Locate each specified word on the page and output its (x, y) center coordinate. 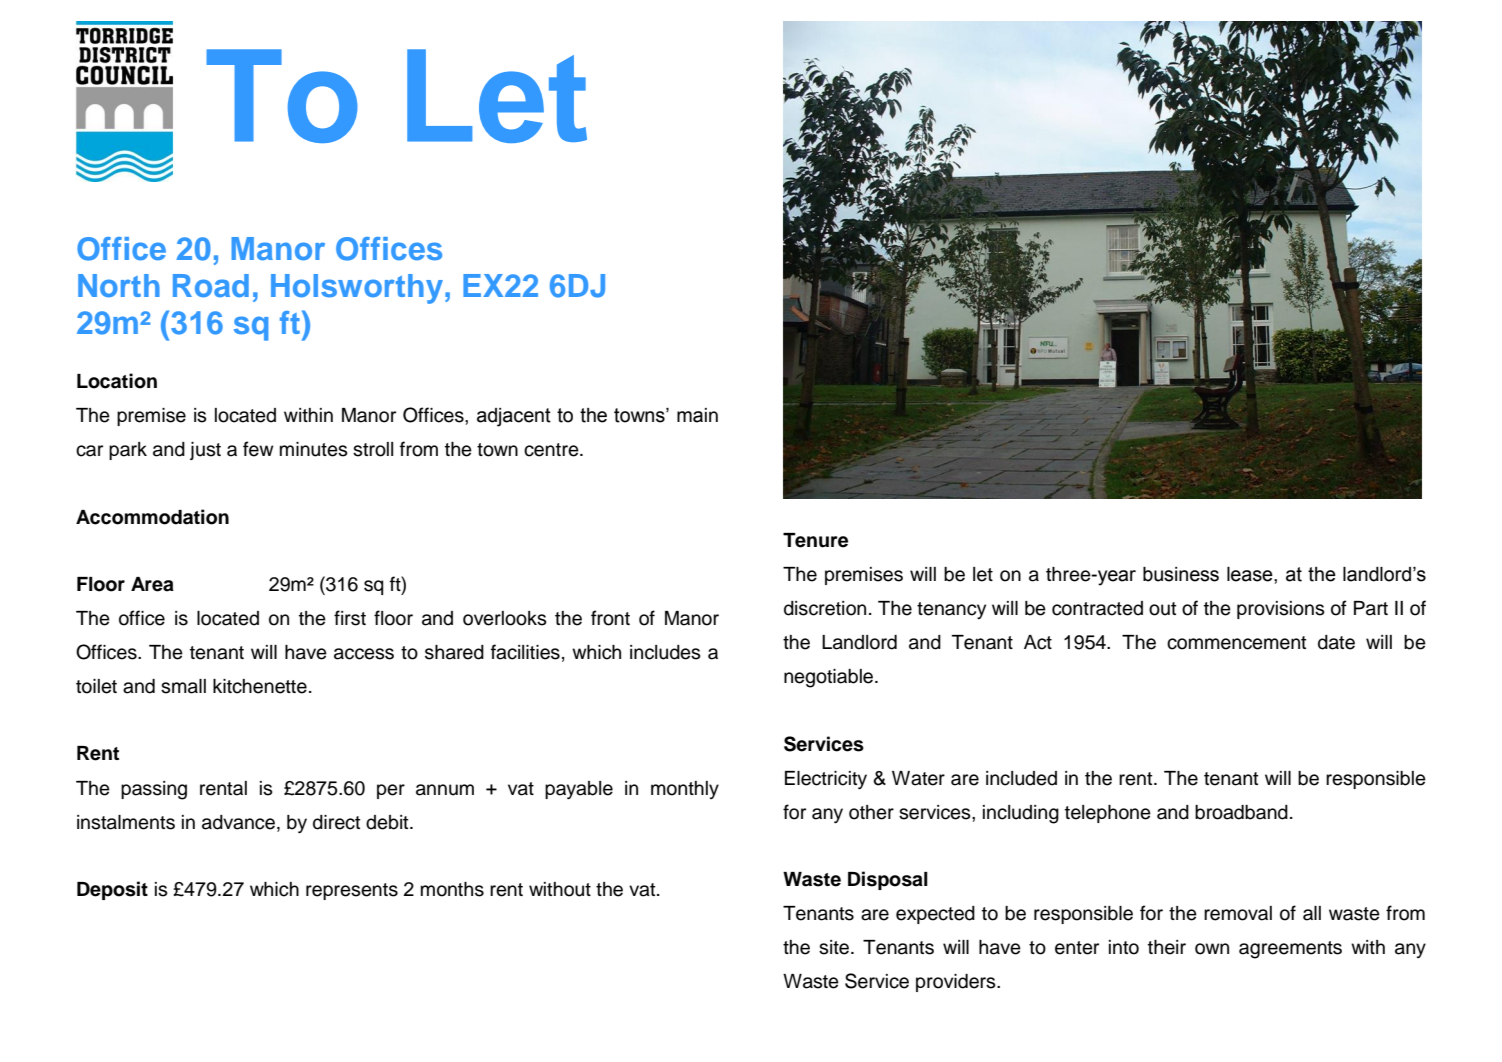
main (697, 415)
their (1167, 947)
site (835, 947)
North (119, 285)
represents (352, 891)
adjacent (514, 417)
